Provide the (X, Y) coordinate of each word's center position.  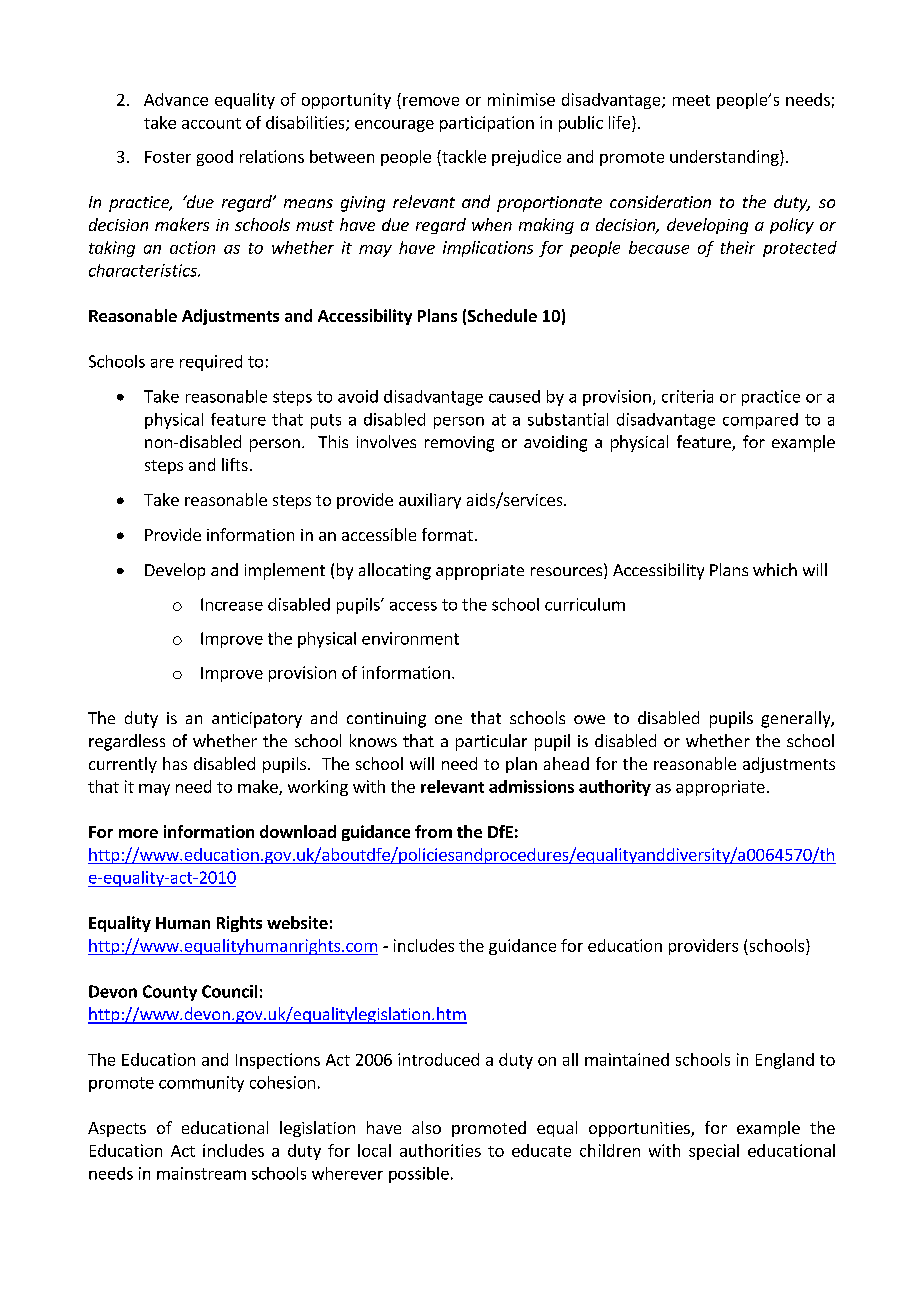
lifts (235, 464)
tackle (463, 156)
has (175, 763)
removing (459, 444)
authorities (440, 1150)
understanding (725, 158)
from (433, 831)
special (714, 1152)
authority (615, 788)
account (211, 123)
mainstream (201, 1173)
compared (760, 421)
